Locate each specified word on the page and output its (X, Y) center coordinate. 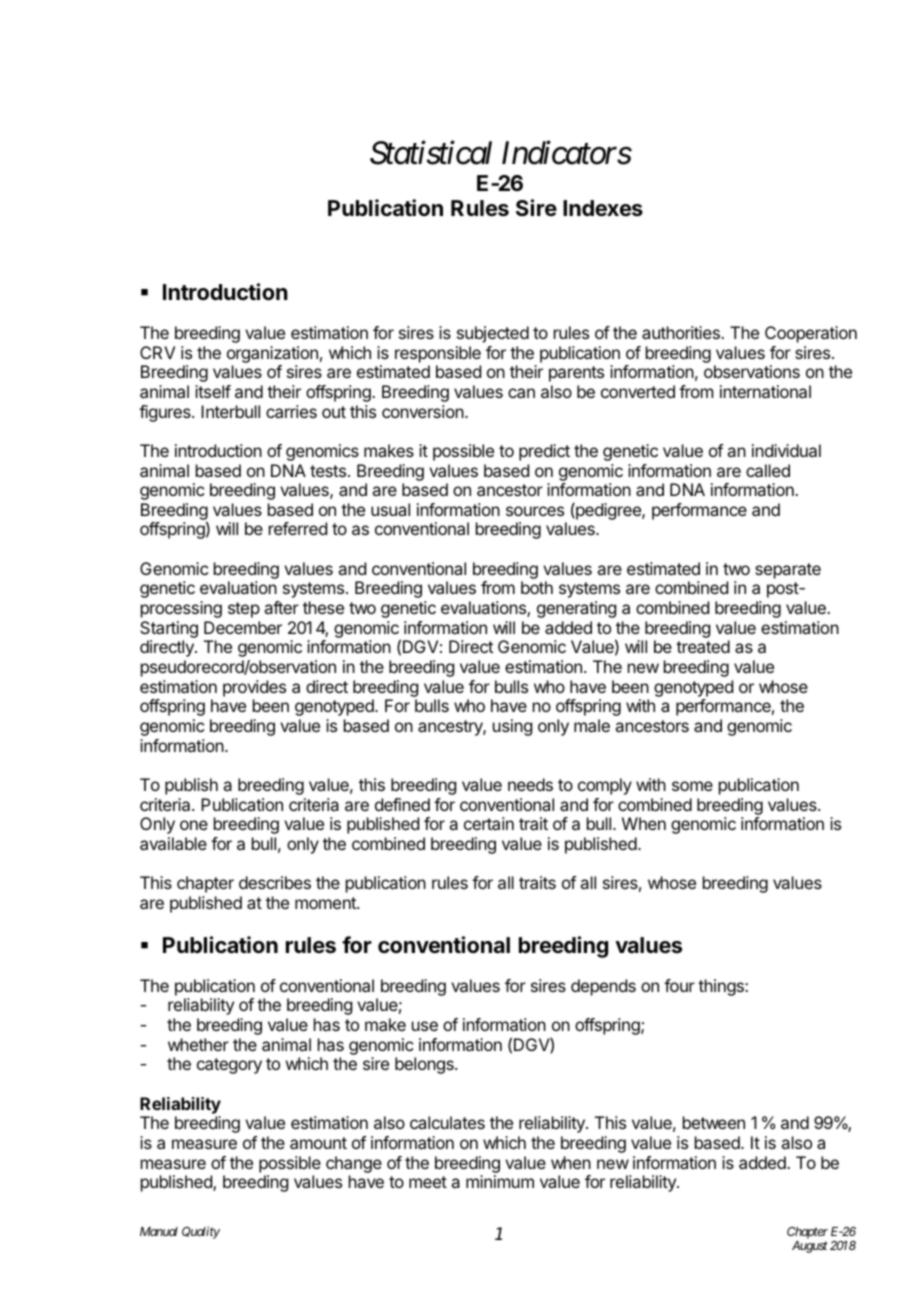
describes (275, 882)
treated (703, 646)
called (768, 470)
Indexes (603, 208)
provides (254, 688)
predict (544, 452)
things (722, 987)
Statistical (431, 152)
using (512, 727)
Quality (201, 1232)
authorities (682, 332)
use (425, 1026)
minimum (500, 1181)
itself (213, 391)
